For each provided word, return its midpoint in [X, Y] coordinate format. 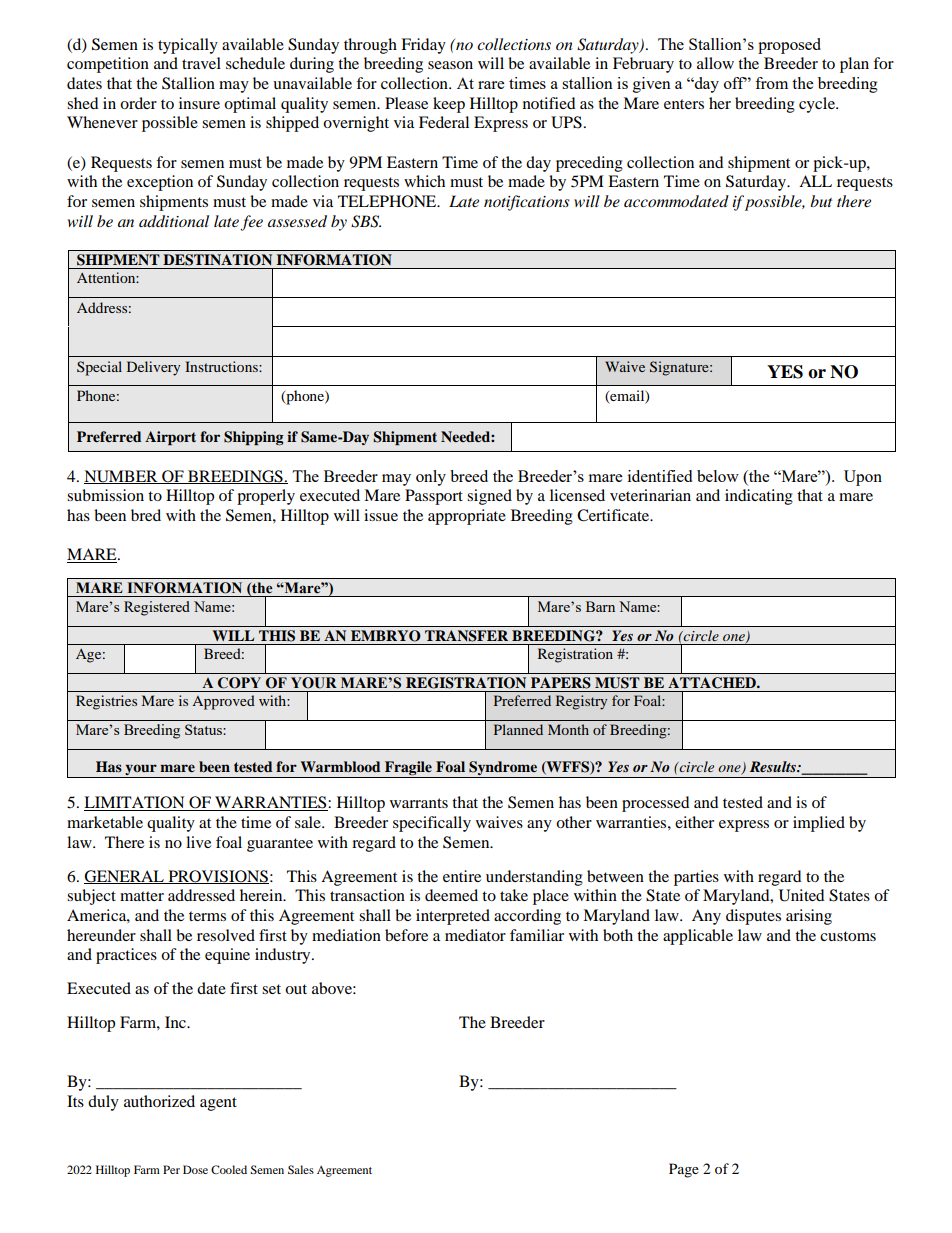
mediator [475, 935]
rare [491, 85]
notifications [527, 203]
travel [201, 63]
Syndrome [503, 768]
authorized [159, 1101]
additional [174, 221]
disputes [753, 917]
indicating [759, 497]
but [821, 201]
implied [819, 824]
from [771, 83]
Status [204, 729]
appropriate [467, 517]
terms [207, 916]
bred [146, 515]
